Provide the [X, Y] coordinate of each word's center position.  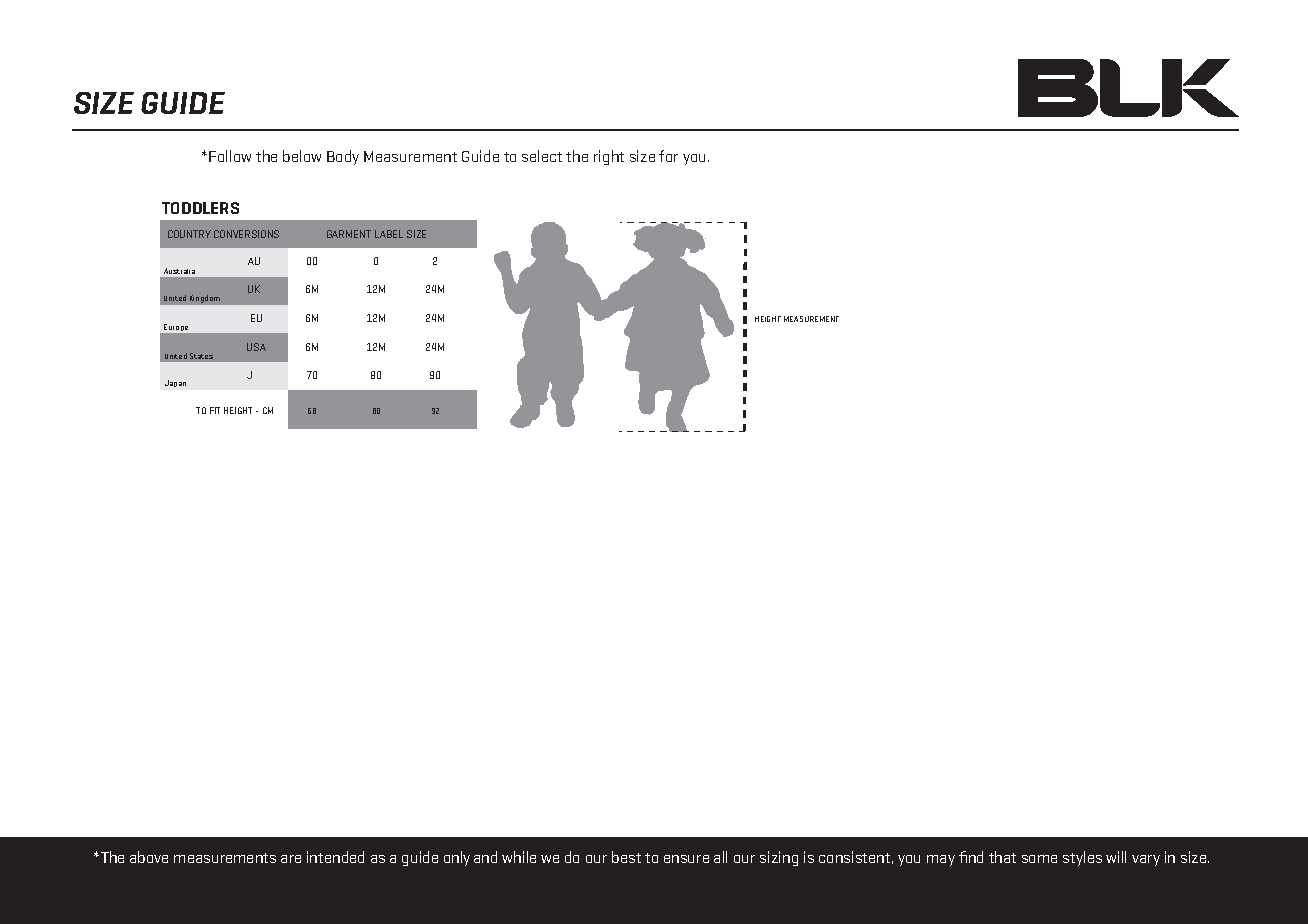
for [668, 156]
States [201, 356]
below [302, 156]
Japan [175, 383]
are [291, 859]
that [1002, 857]
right [609, 157]
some [1039, 859]
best [626, 857]
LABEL [389, 234]
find [971, 857]
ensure [686, 859]
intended [335, 857]
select [542, 156]
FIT [215, 410]
